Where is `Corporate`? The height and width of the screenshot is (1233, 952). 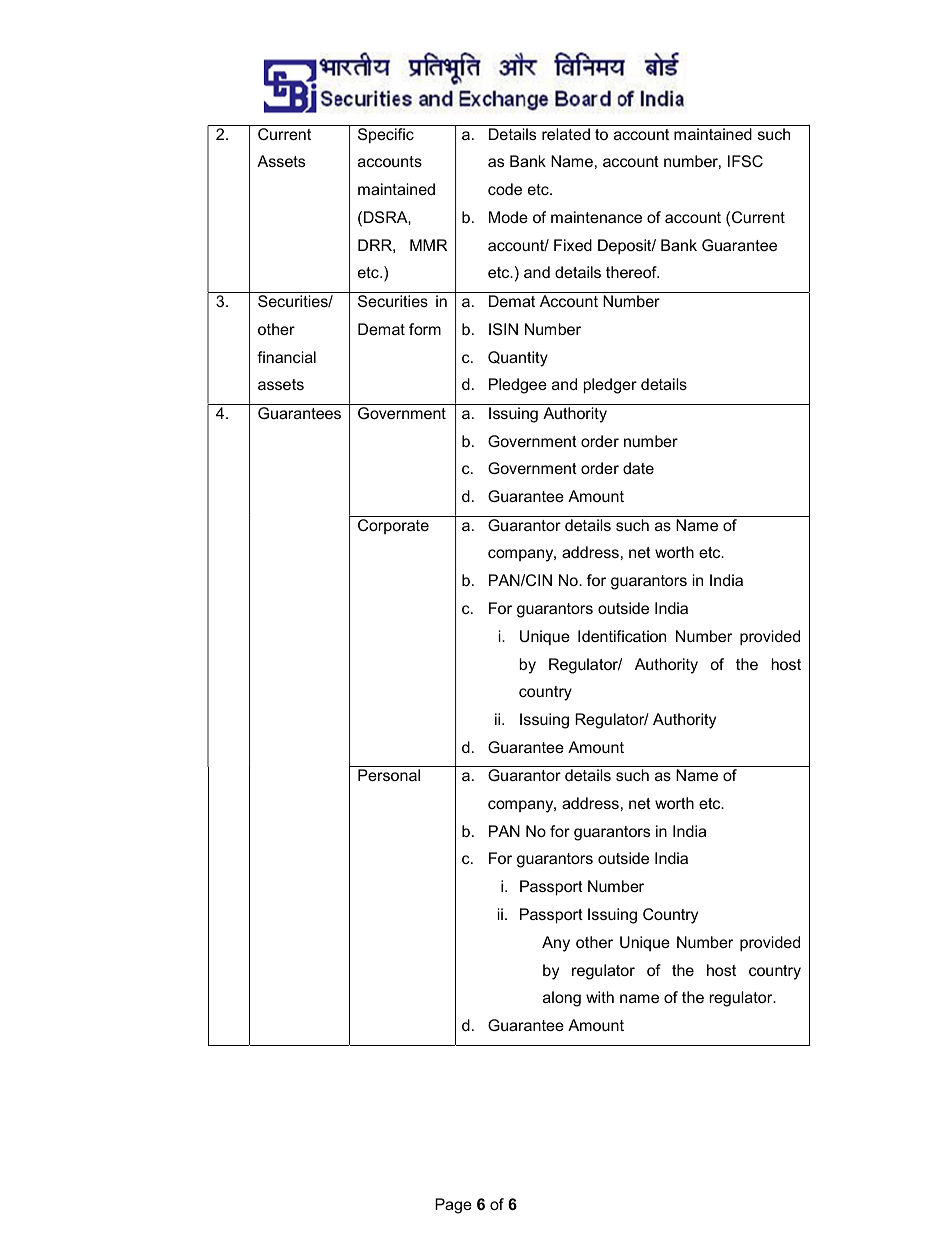 Corporate is located at coordinates (393, 526).
